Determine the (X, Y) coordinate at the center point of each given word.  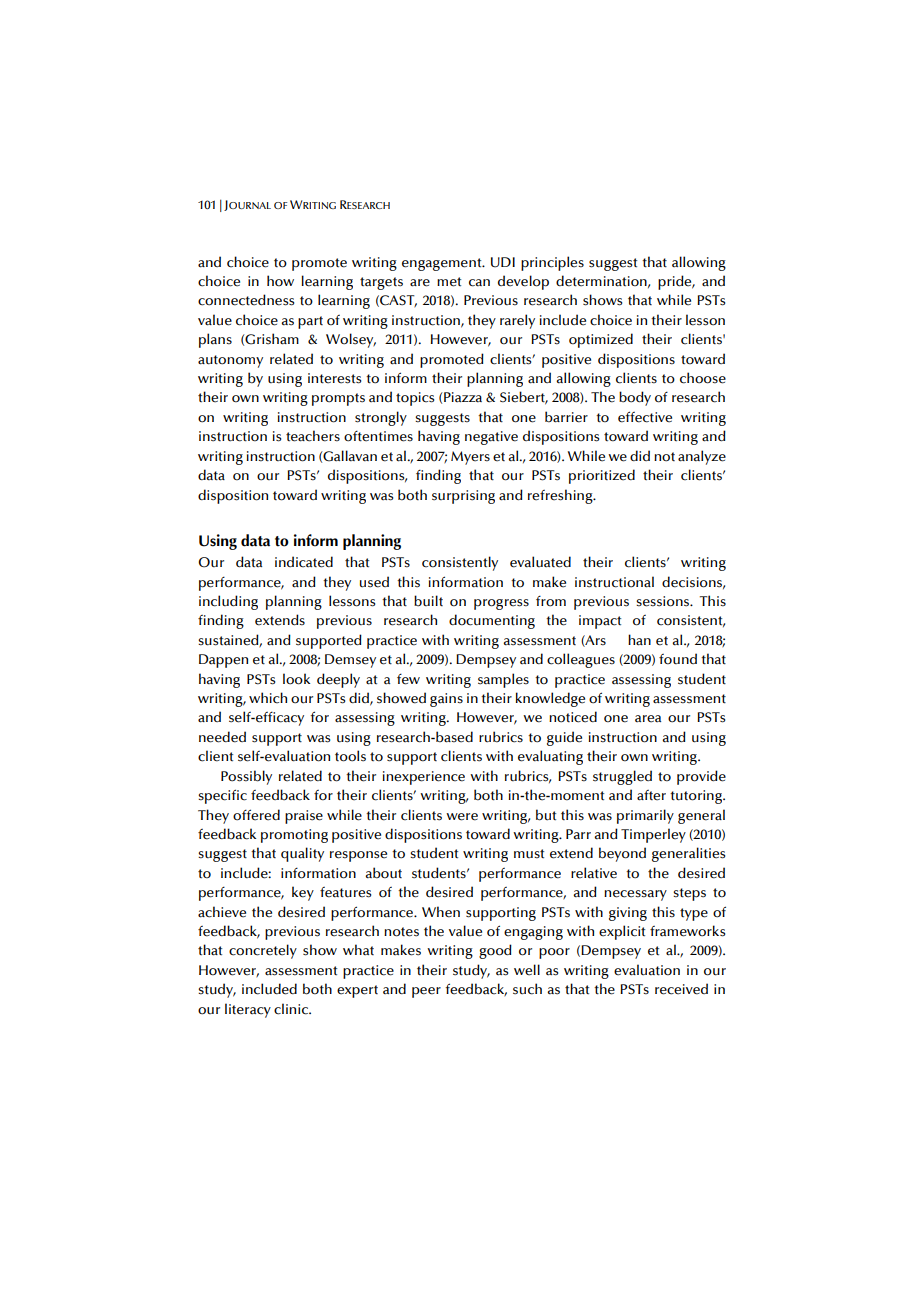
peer (426, 992)
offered (256, 815)
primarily (645, 816)
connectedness (246, 300)
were (462, 817)
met (449, 282)
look (296, 679)
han (639, 640)
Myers (470, 458)
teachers (313, 436)
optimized (601, 340)
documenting (492, 621)
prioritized (602, 476)
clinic (292, 1009)
